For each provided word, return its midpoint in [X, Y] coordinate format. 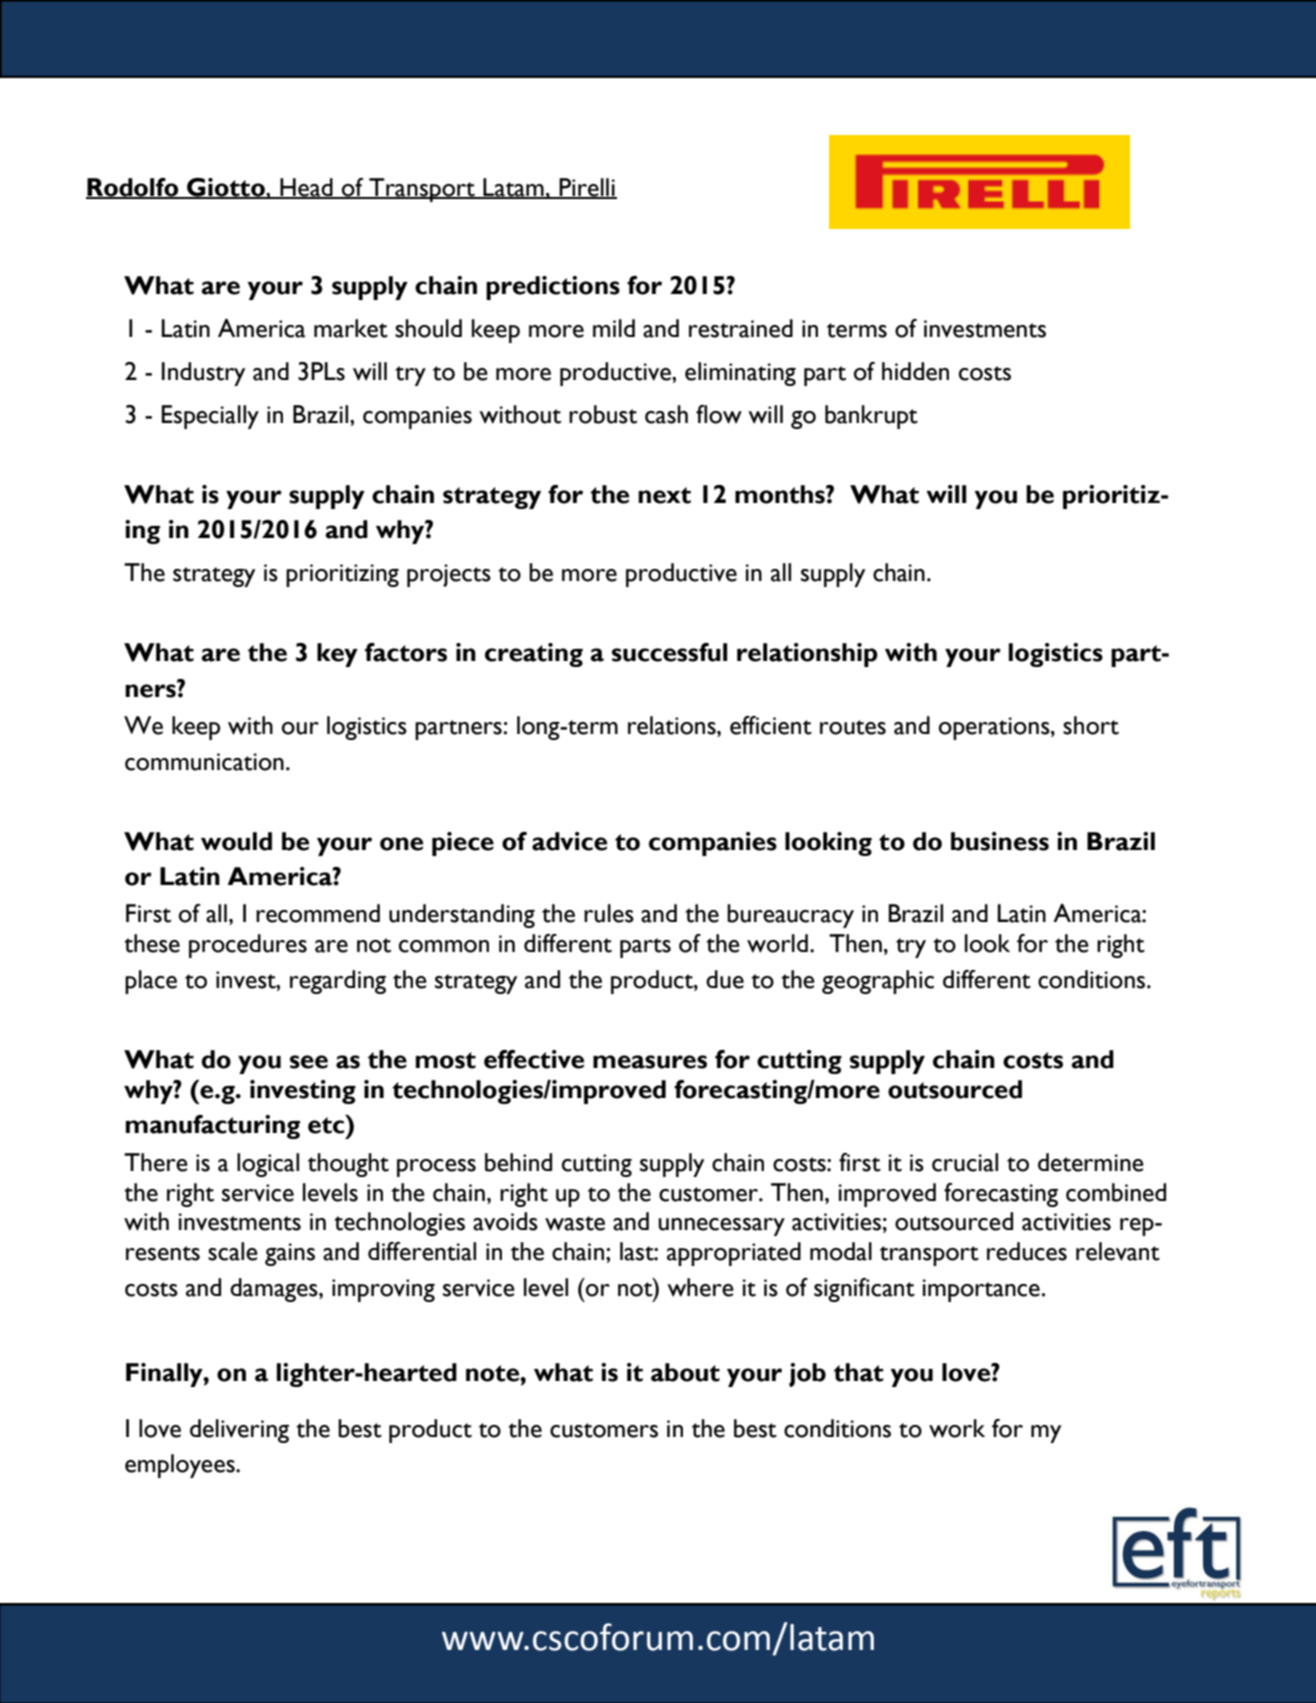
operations [995, 728]
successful [669, 652]
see [309, 1062]
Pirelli [587, 188]
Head [306, 188]
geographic [878, 982]
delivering [239, 1431]
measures [650, 1062]
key [337, 655]
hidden [915, 371]
